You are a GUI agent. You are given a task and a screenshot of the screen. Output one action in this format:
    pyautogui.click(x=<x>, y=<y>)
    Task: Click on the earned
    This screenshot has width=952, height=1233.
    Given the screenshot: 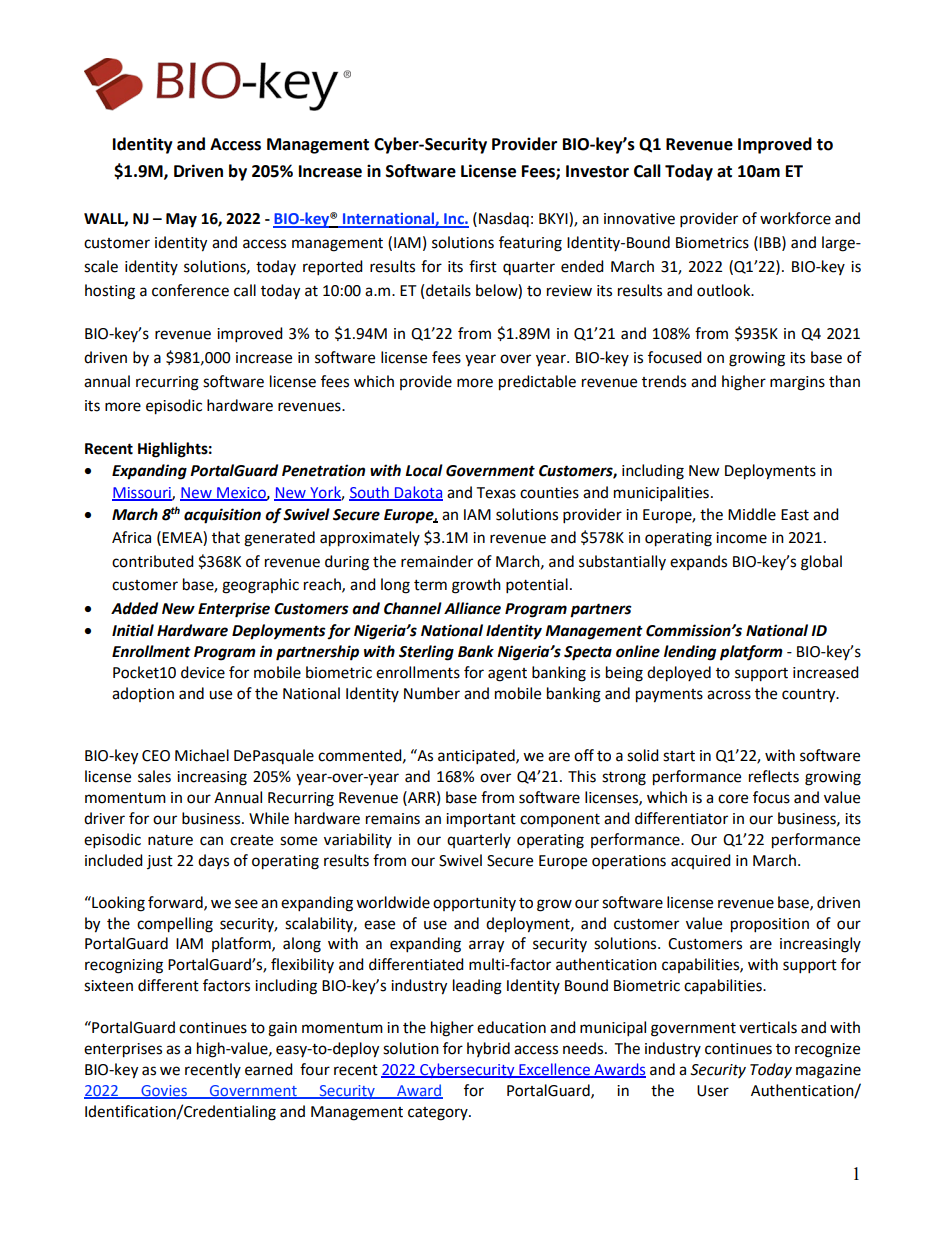 What is the action you would take?
    pyautogui.click(x=269, y=1069)
